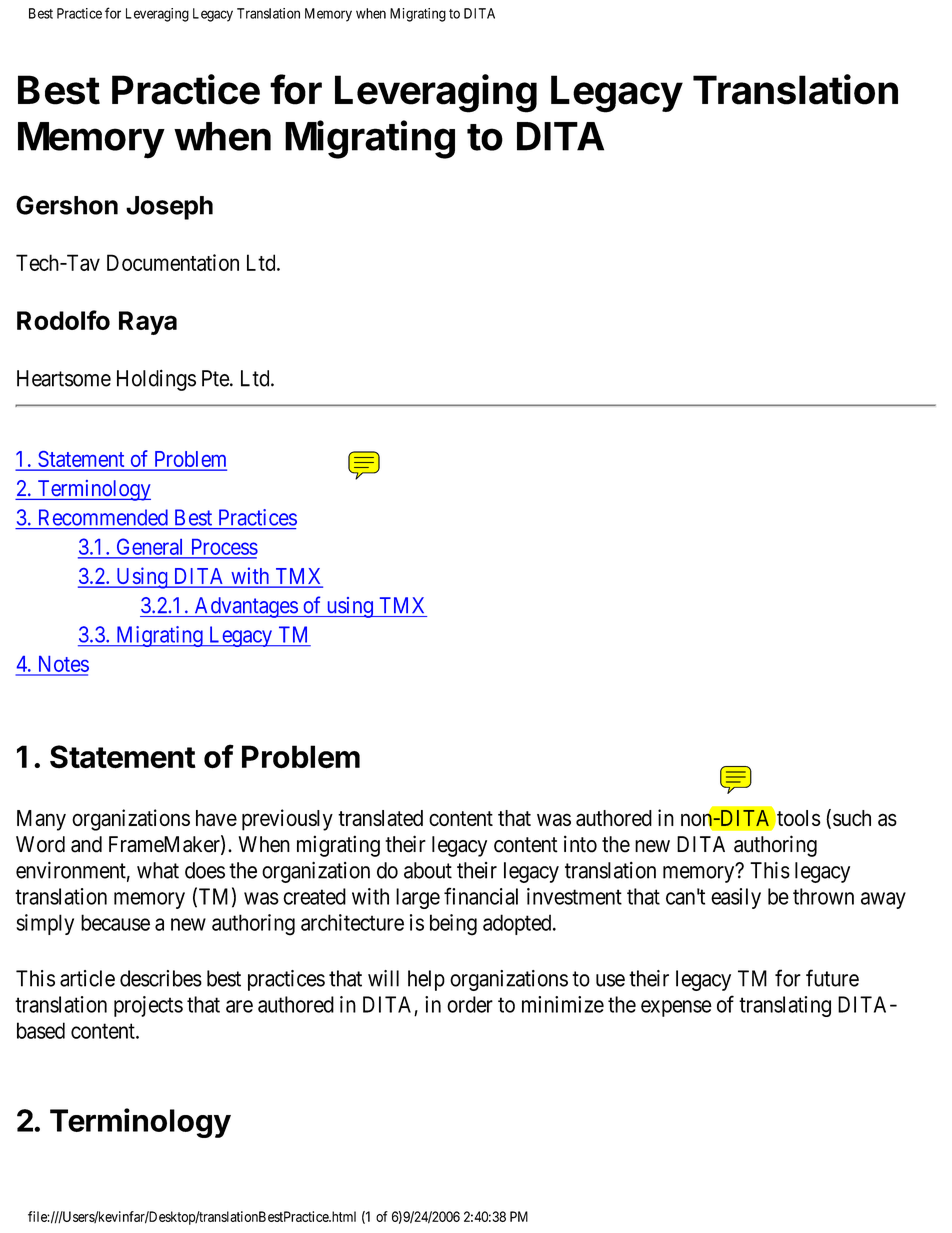 This document has height=1233, width=952. I want to click on Advantages, so click(245, 607).
